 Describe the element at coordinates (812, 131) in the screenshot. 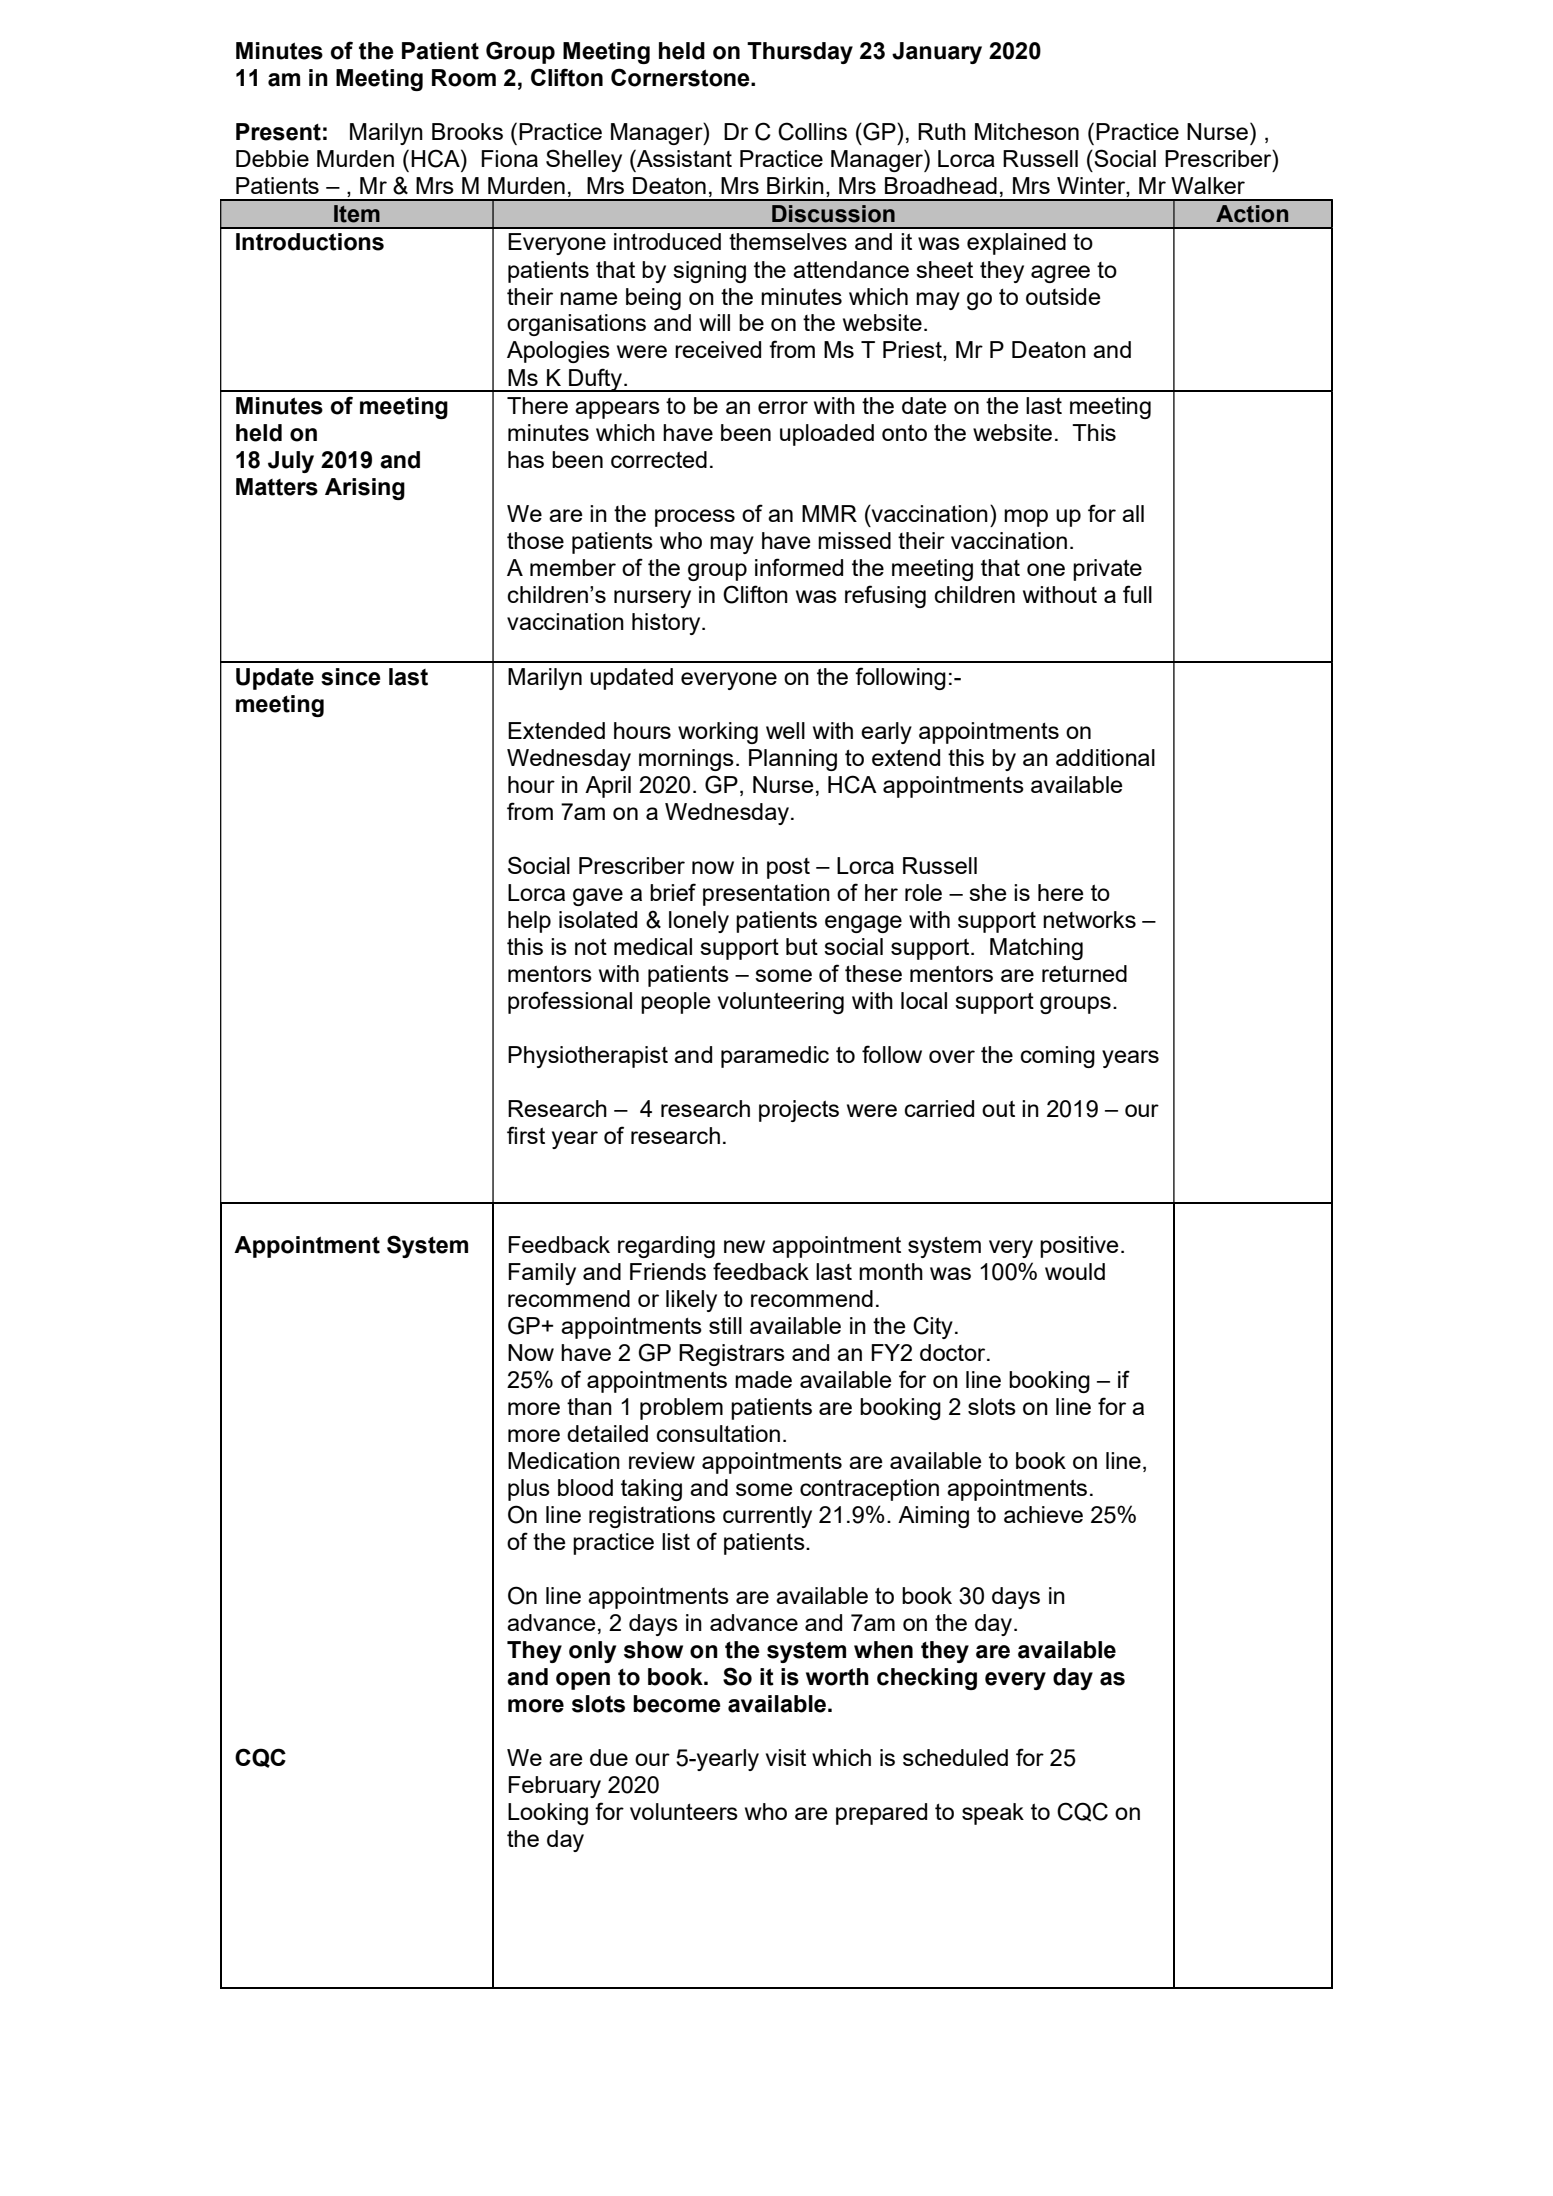

I see `Collins` at that location.
